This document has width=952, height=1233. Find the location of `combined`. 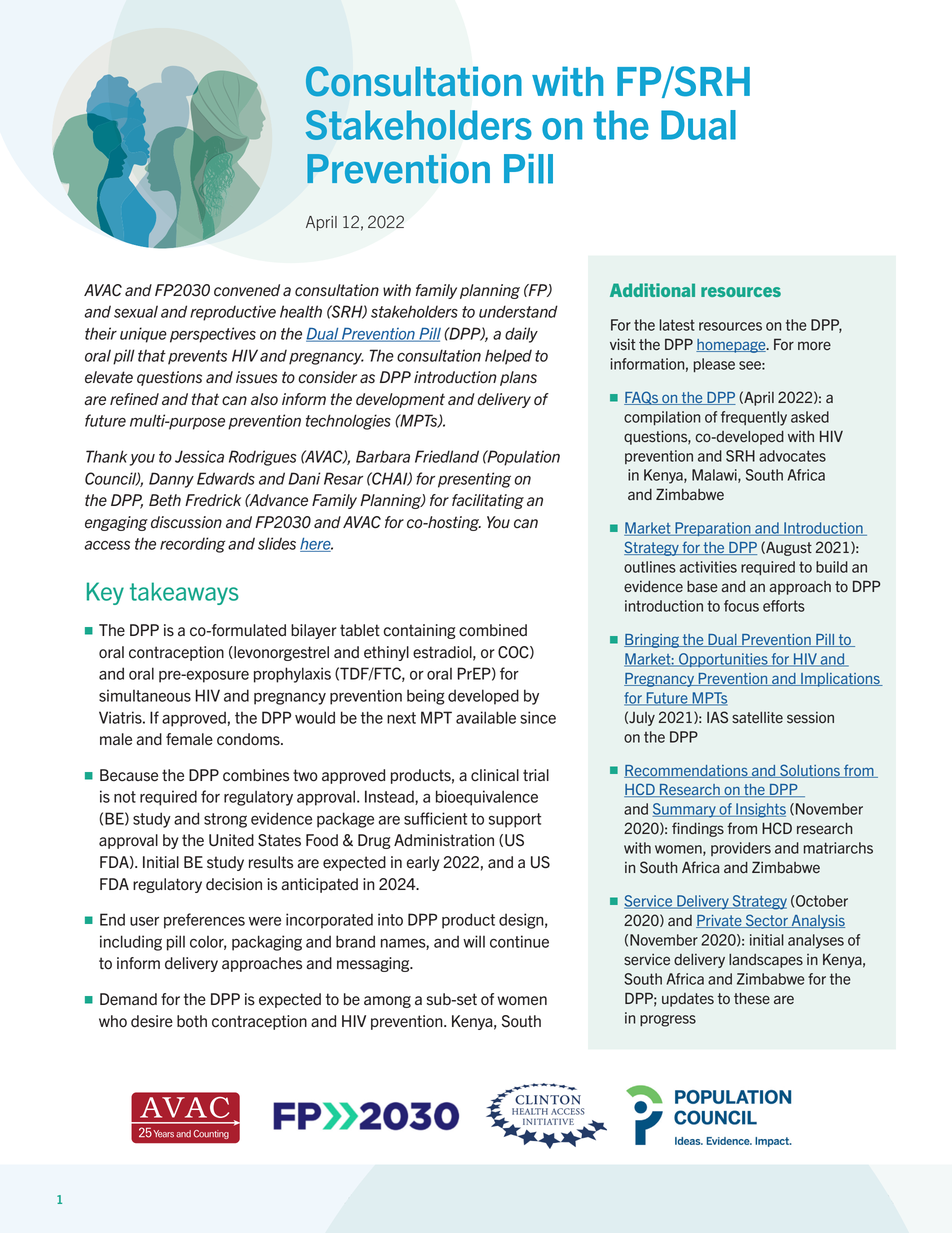

combined is located at coordinates (493, 630).
